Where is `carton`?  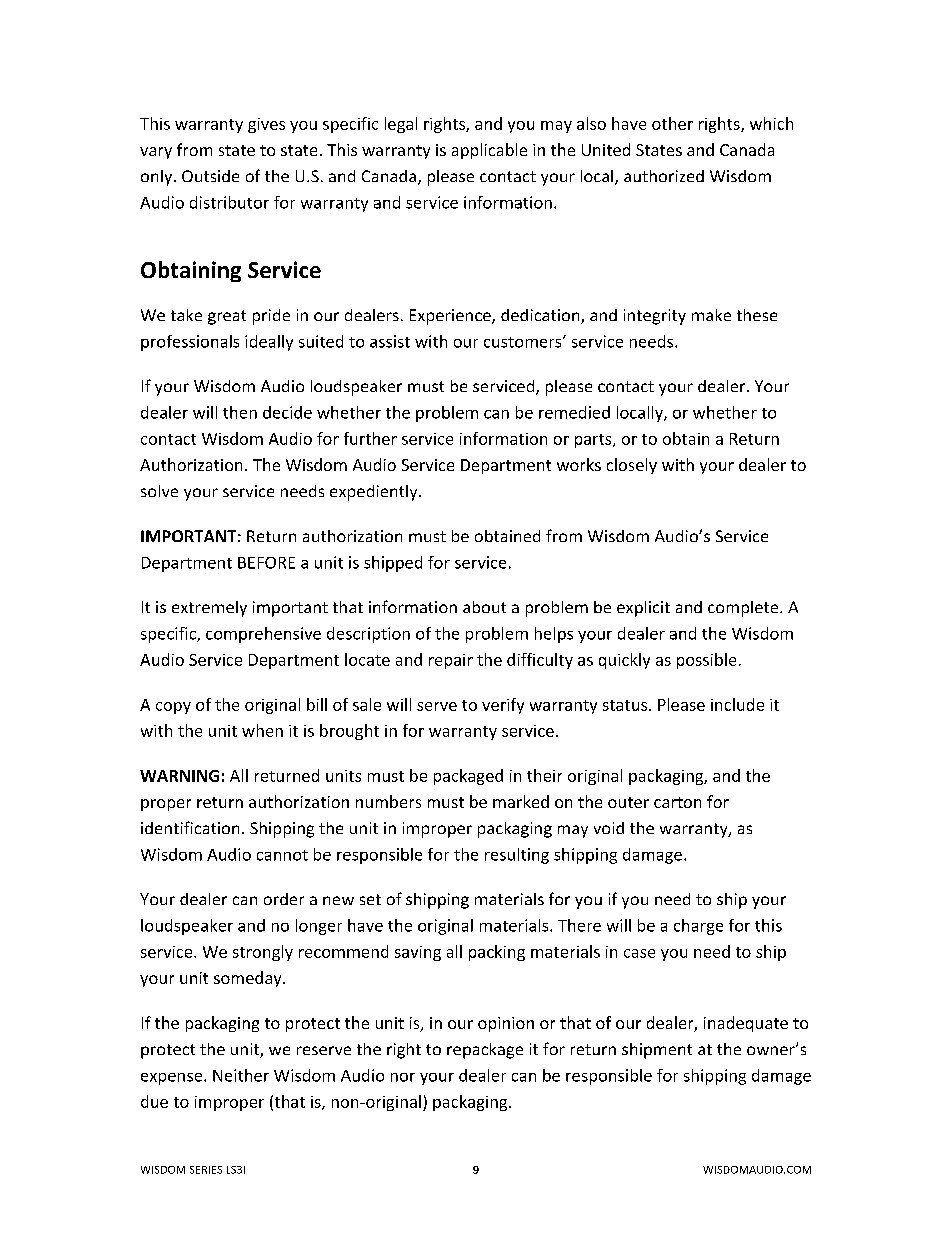 carton is located at coordinates (677, 802).
